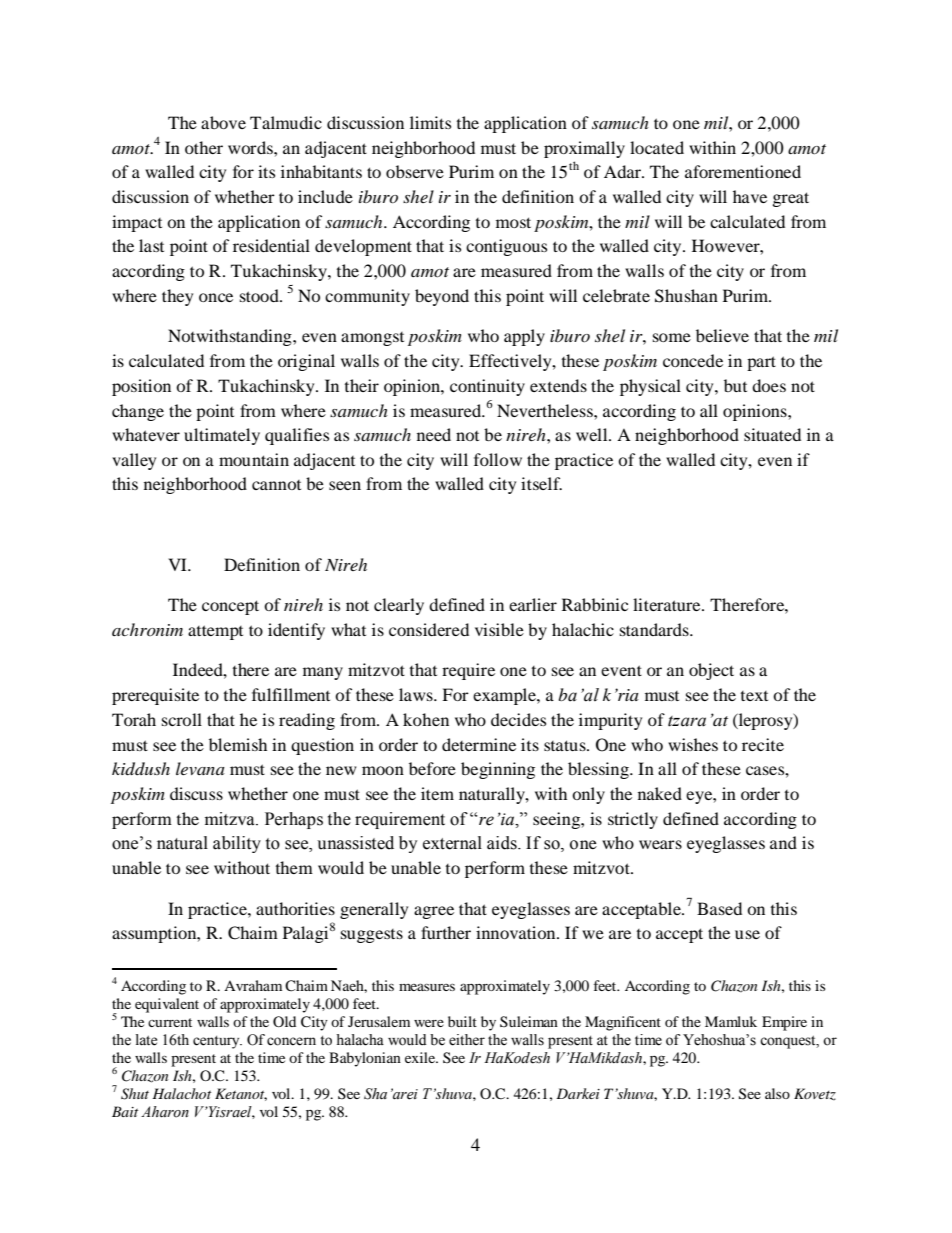 The image size is (952, 1233). Describe the element at coordinates (430, 122) in the screenshot. I see `limits` at that location.
